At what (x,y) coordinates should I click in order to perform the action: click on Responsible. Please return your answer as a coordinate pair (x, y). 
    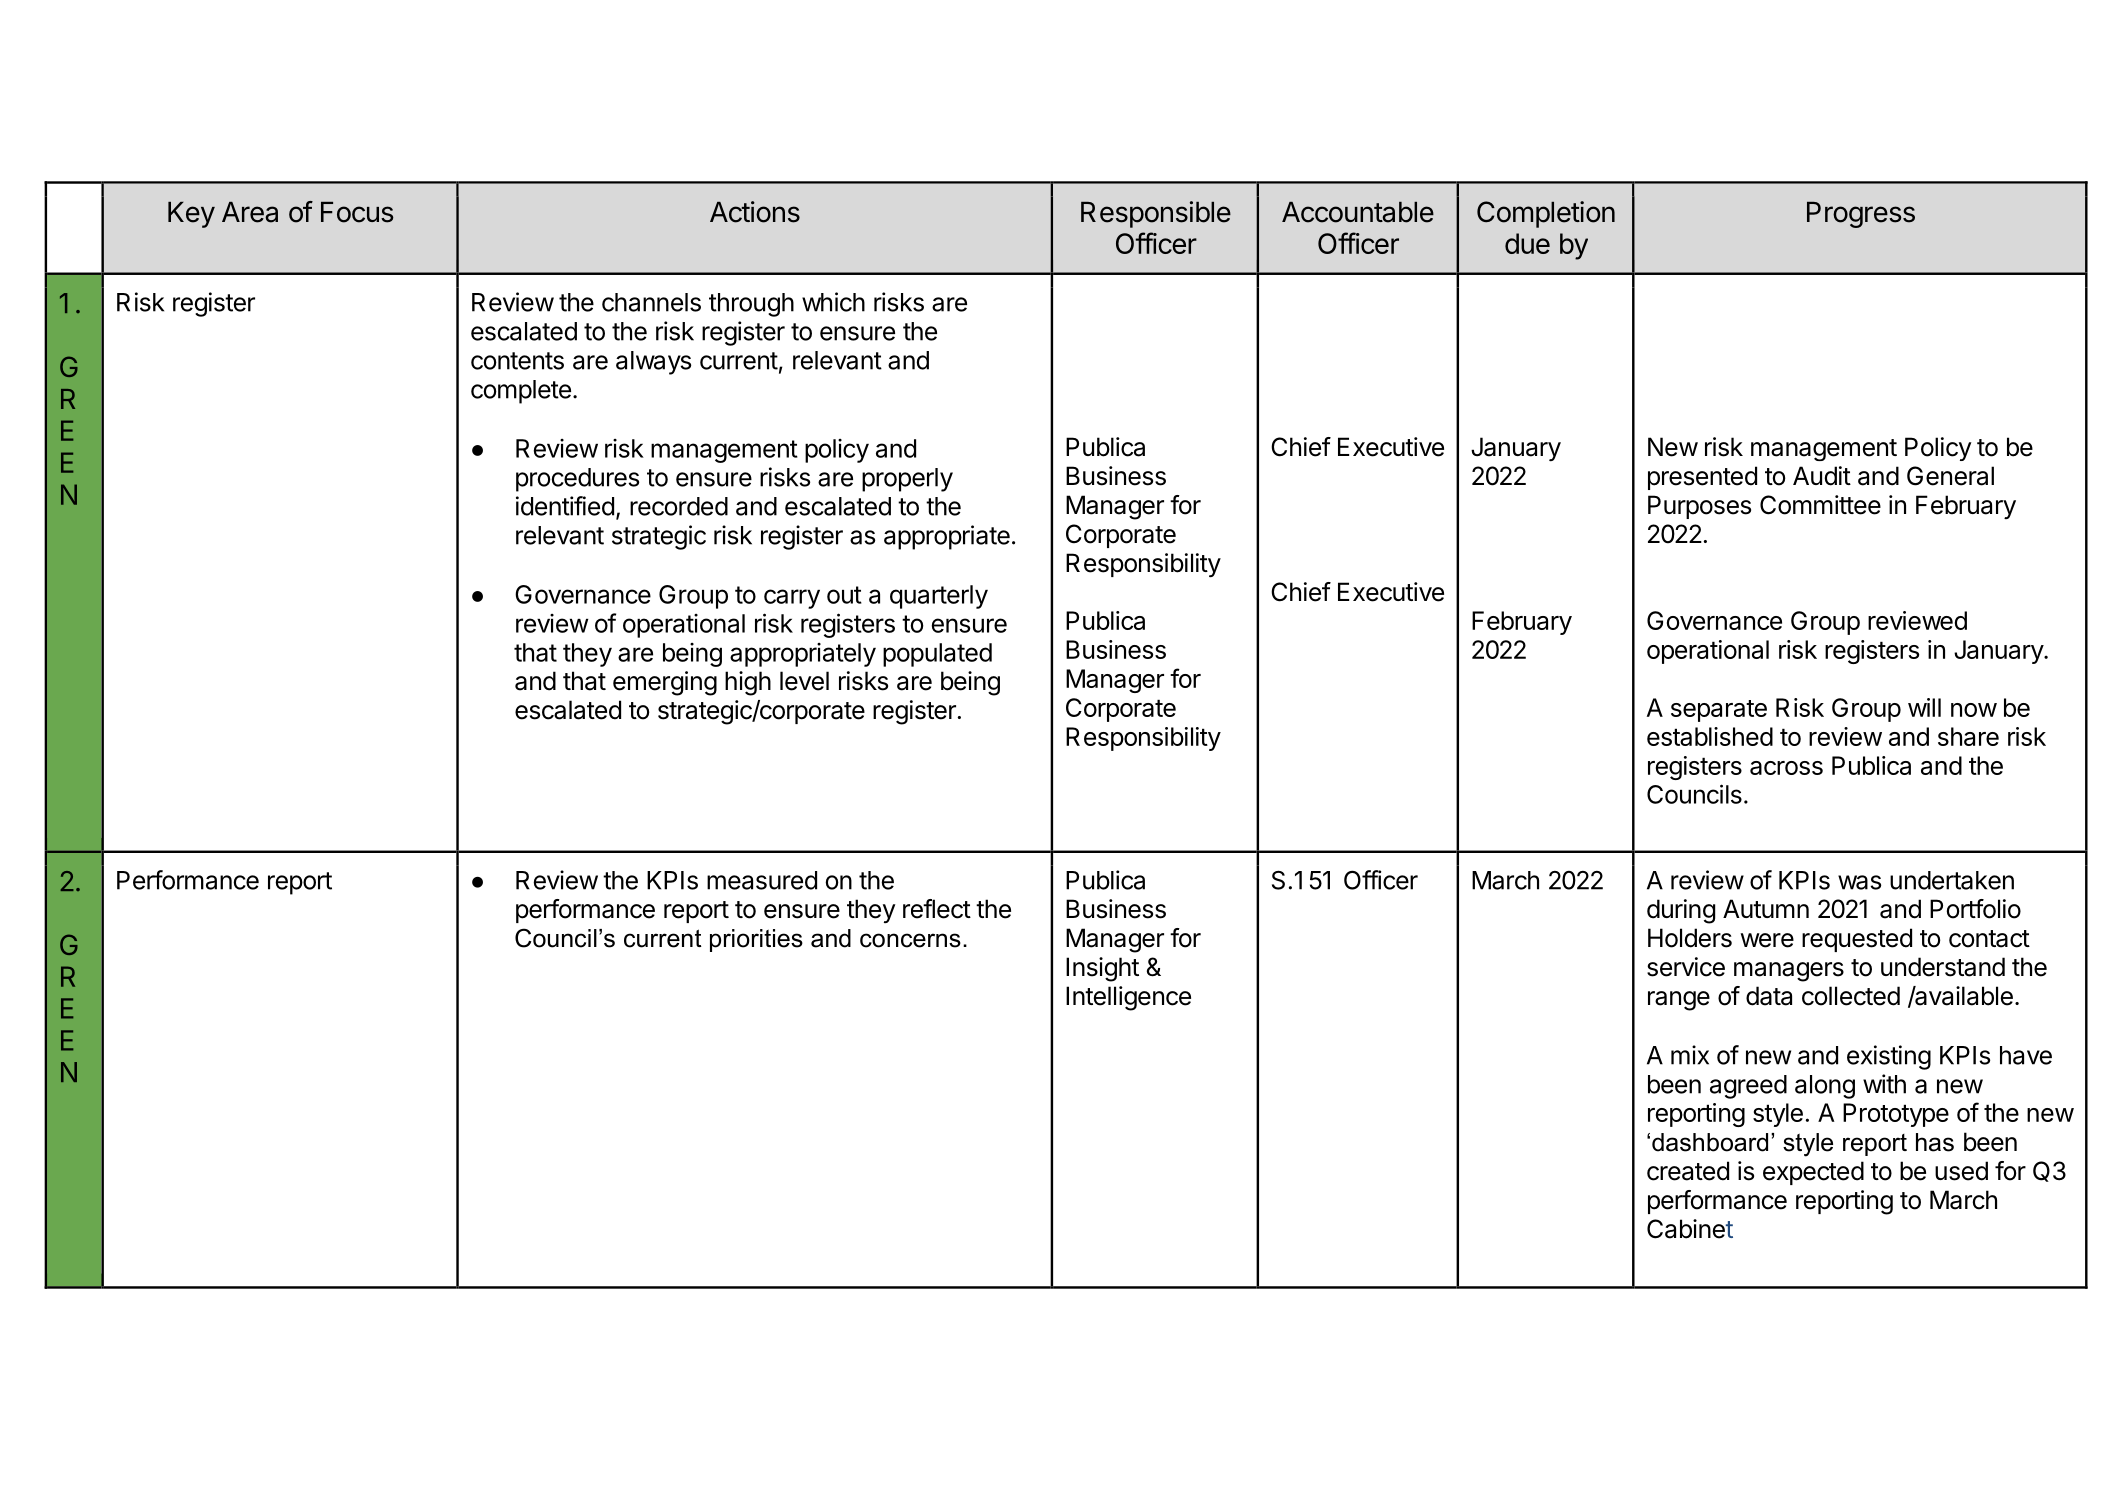
    Looking at the image, I should click on (1156, 214).
